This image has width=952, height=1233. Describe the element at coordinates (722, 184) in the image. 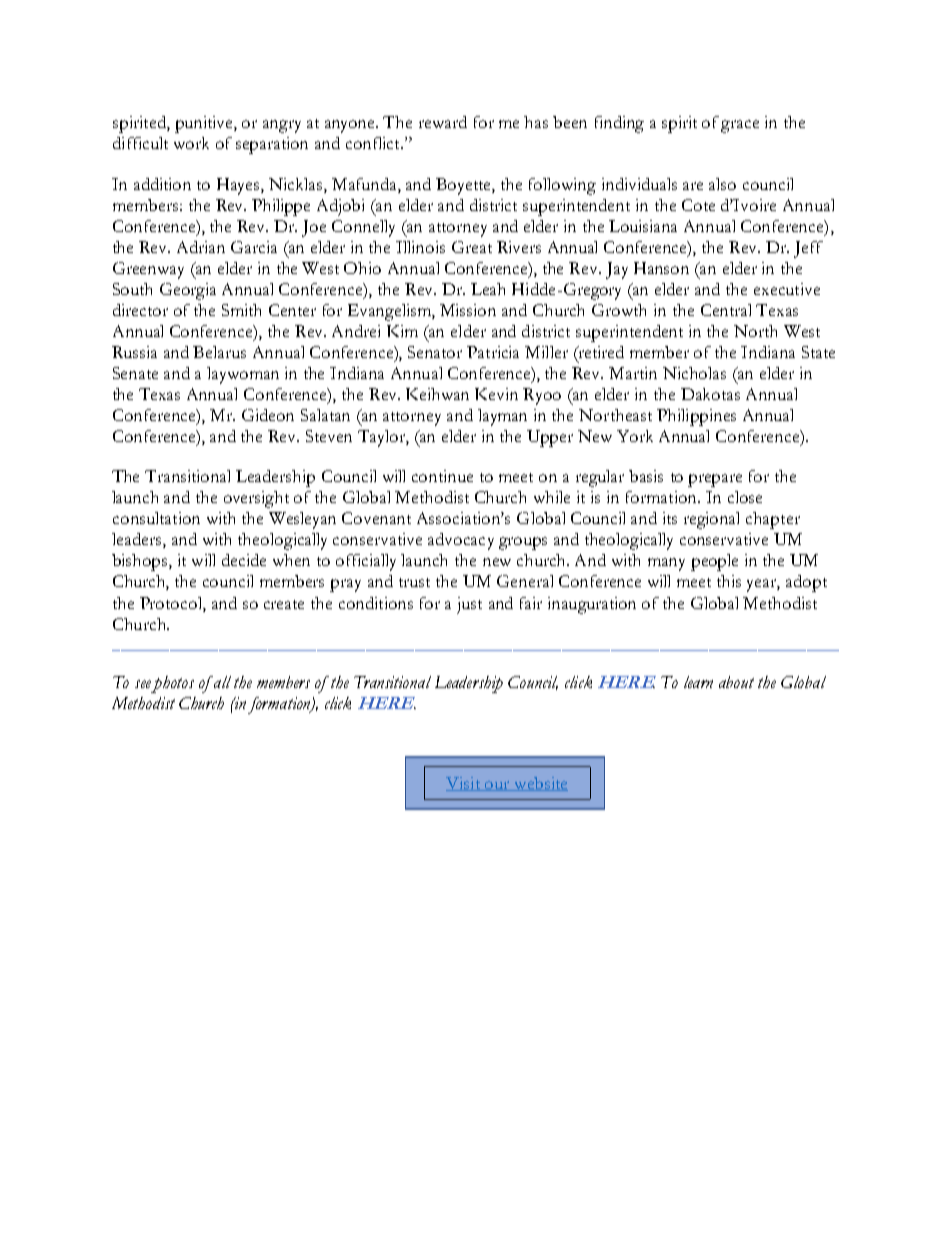

I see `also` at that location.
